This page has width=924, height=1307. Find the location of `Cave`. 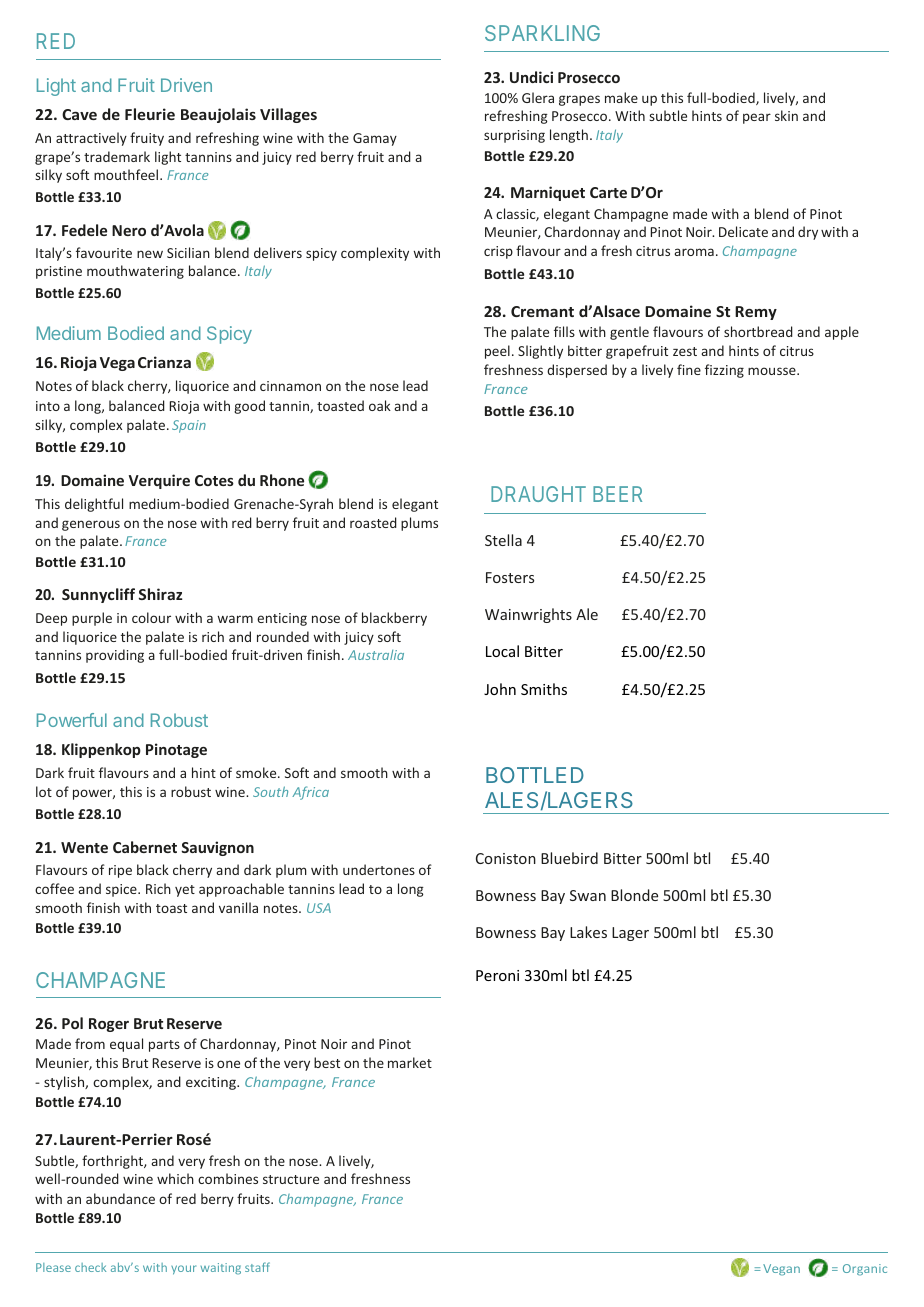

Cave is located at coordinates (79, 114).
